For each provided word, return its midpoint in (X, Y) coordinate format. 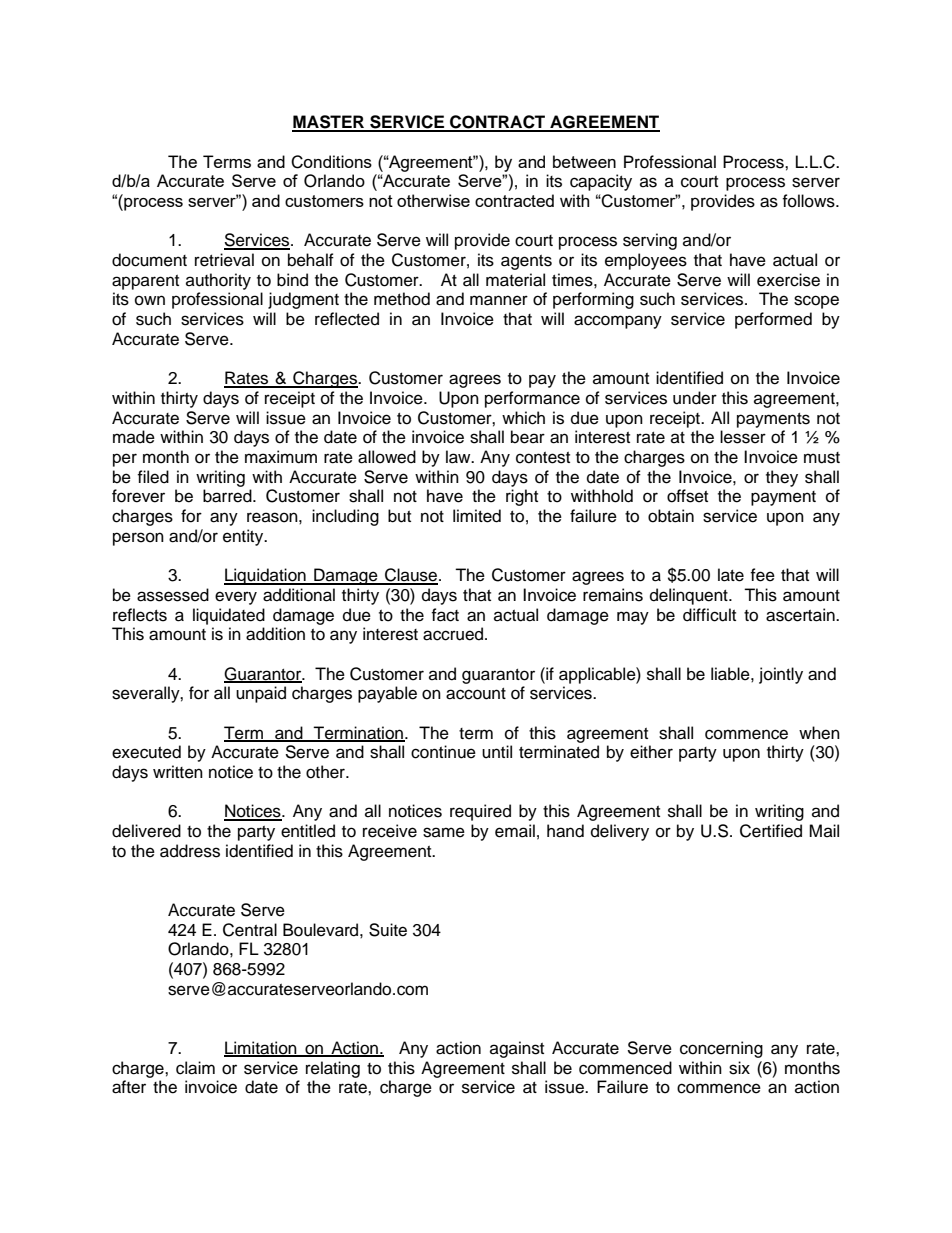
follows (809, 201)
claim (195, 1068)
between (584, 161)
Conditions (331, 162)
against (517, 1049)
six (739, 1068)
